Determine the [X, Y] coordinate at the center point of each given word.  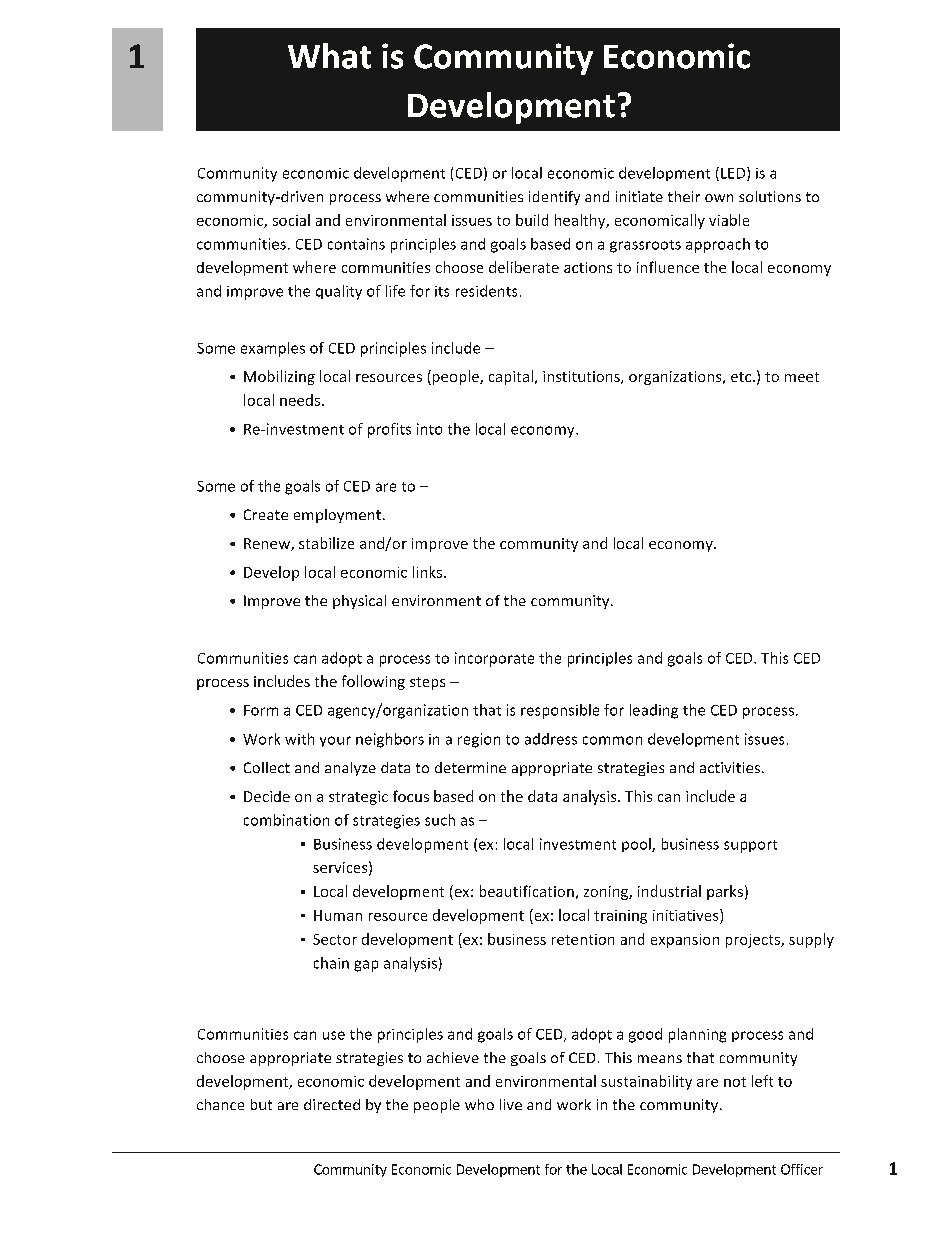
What [329, 56]
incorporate [494, 659]
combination [286, 820]
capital [511, 377]
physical [359, 602]
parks [725, 892]
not [735, 1082]
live [511, 1104]
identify [554, 198]
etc [742, 377]
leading [654, 711]
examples [273, 349]
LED [734, 174]
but [261, 1104]
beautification [527, 891]
